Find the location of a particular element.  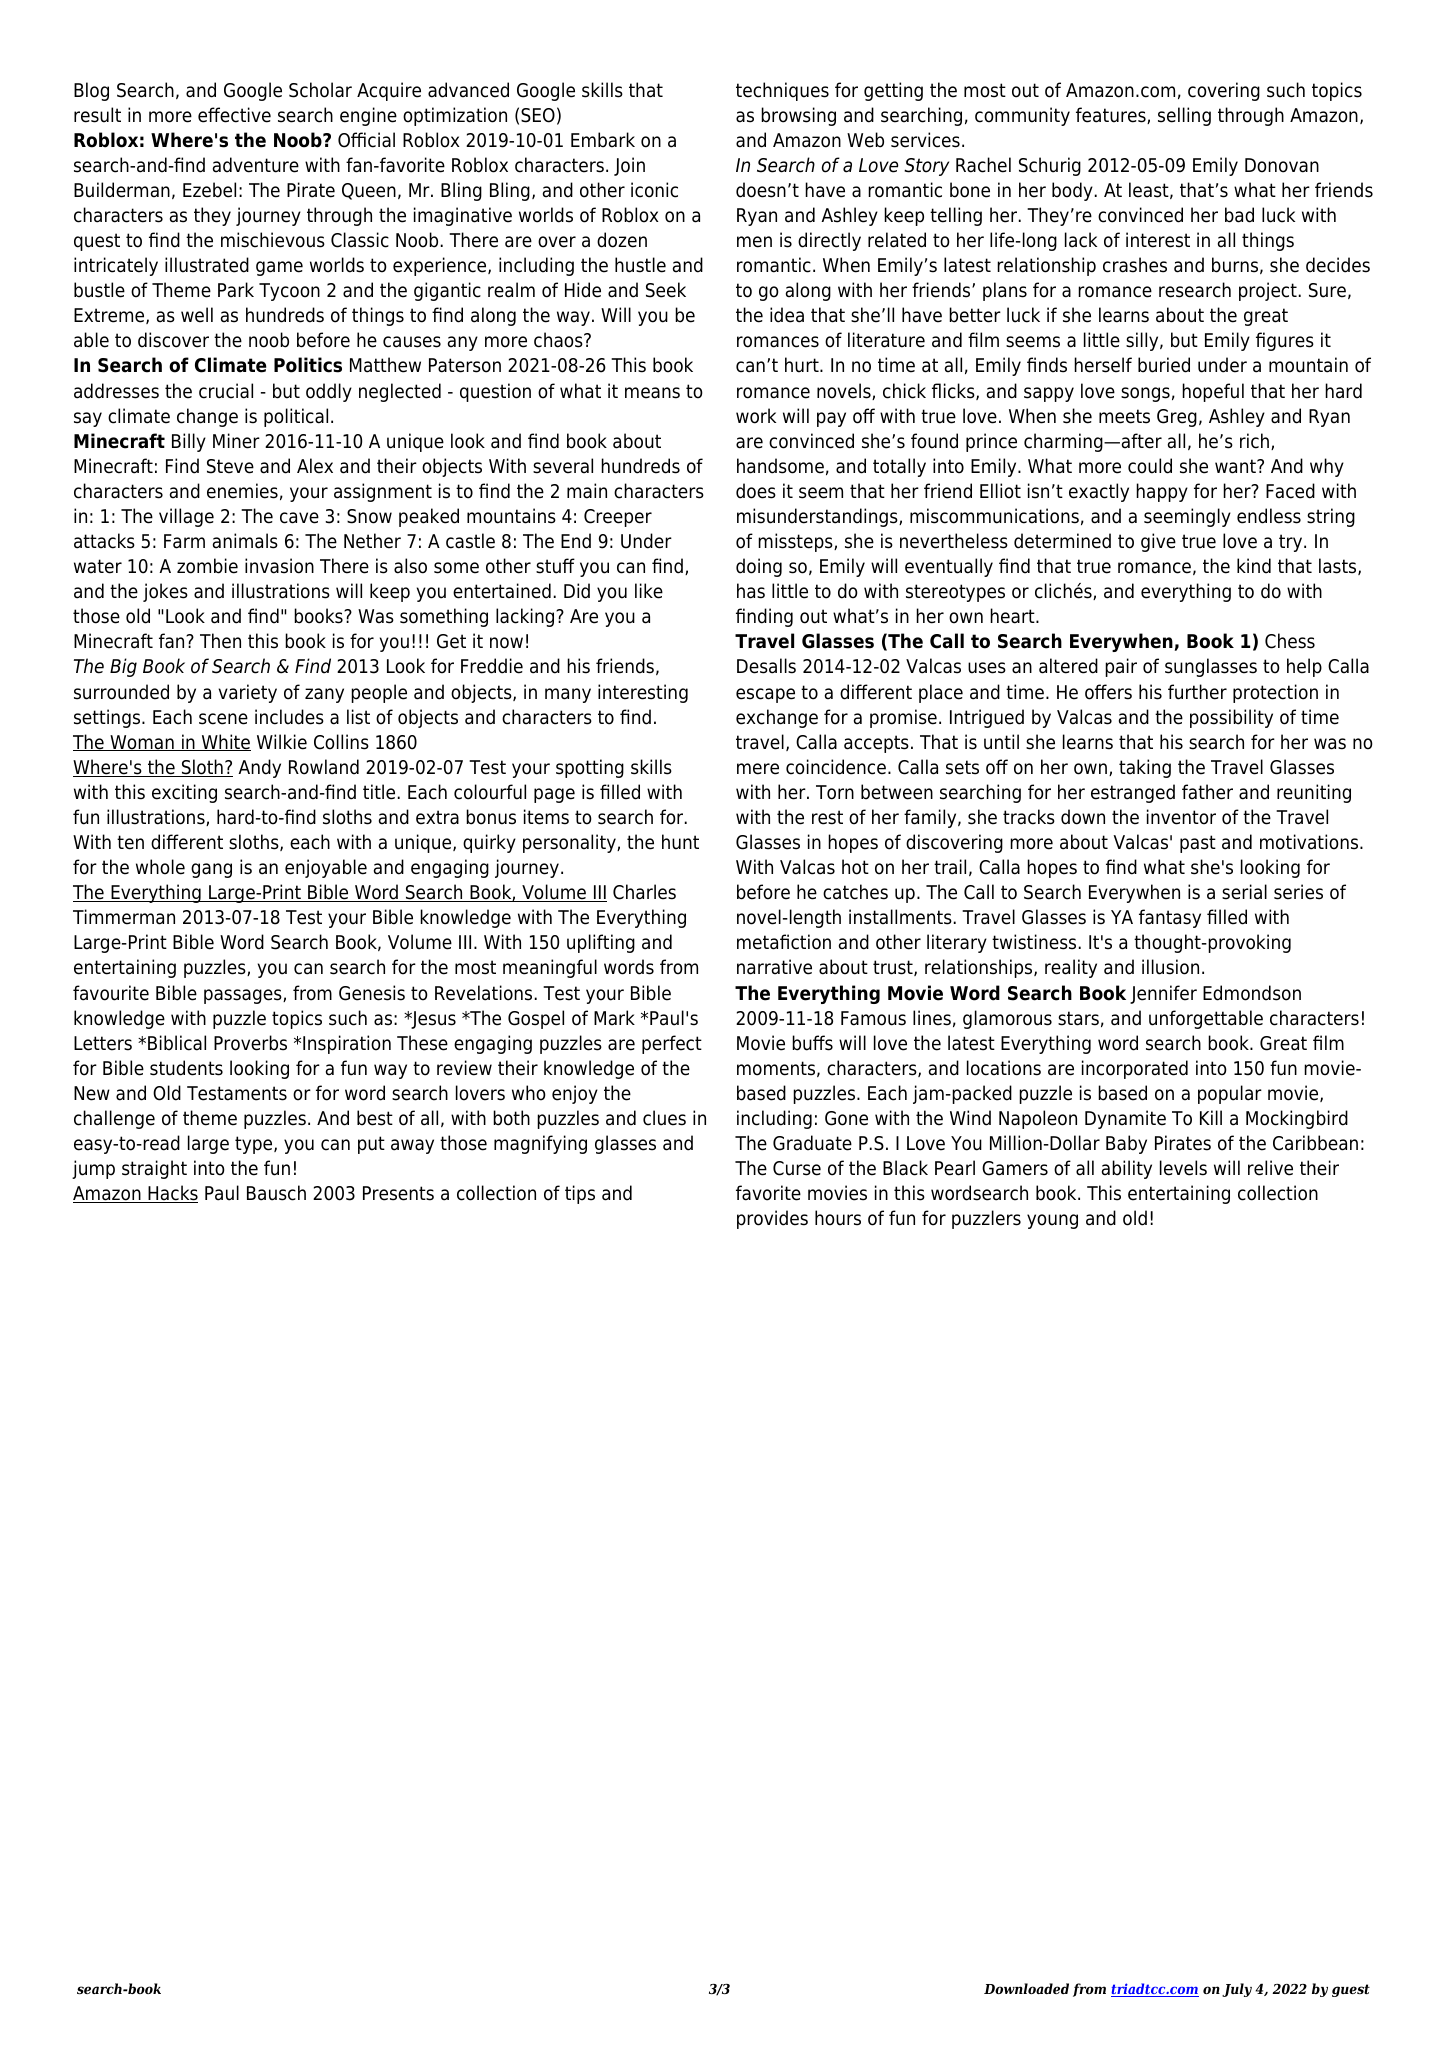

Bausch is located at coordinates (276, 1193).
